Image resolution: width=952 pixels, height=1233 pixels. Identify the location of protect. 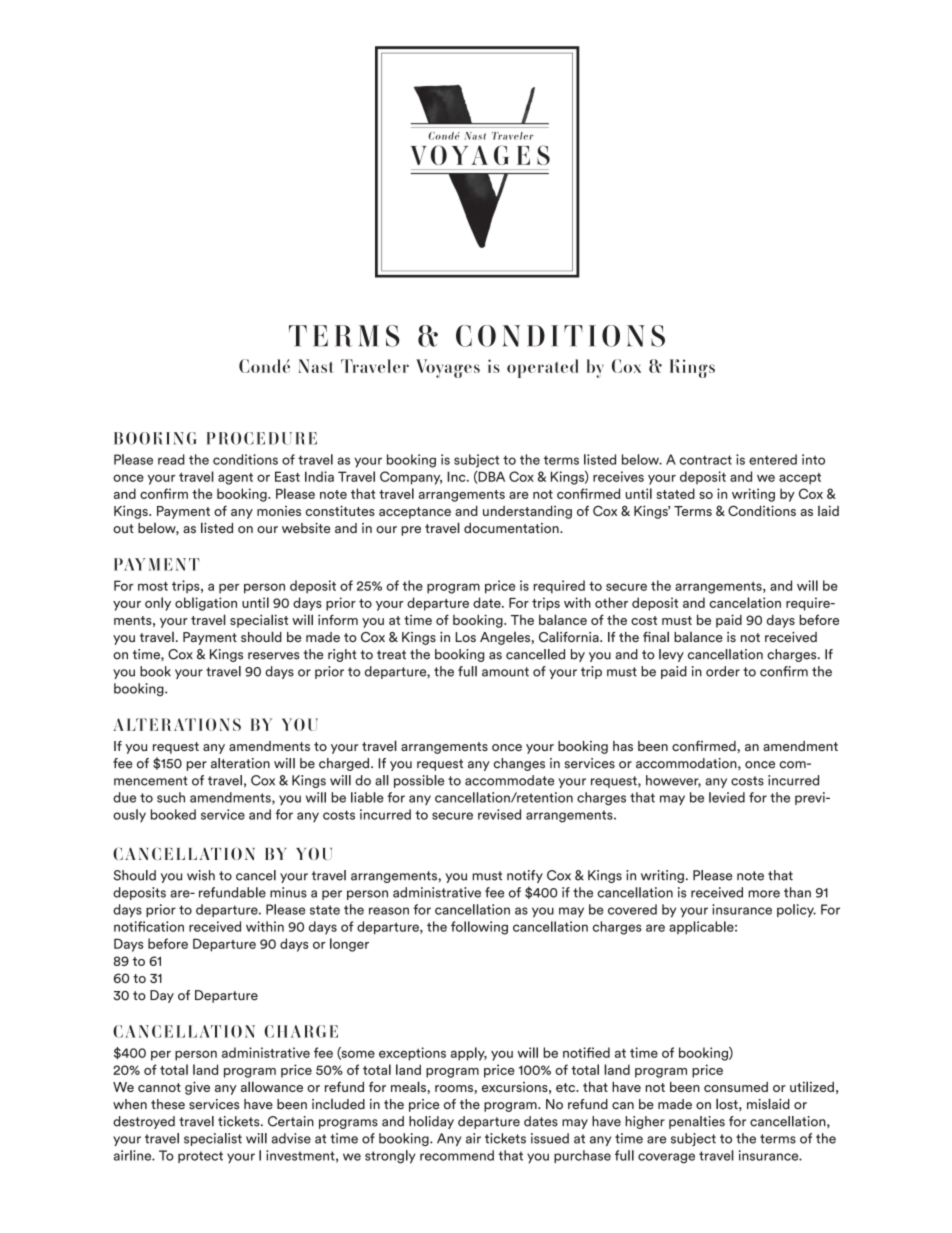
(200, 1157).
